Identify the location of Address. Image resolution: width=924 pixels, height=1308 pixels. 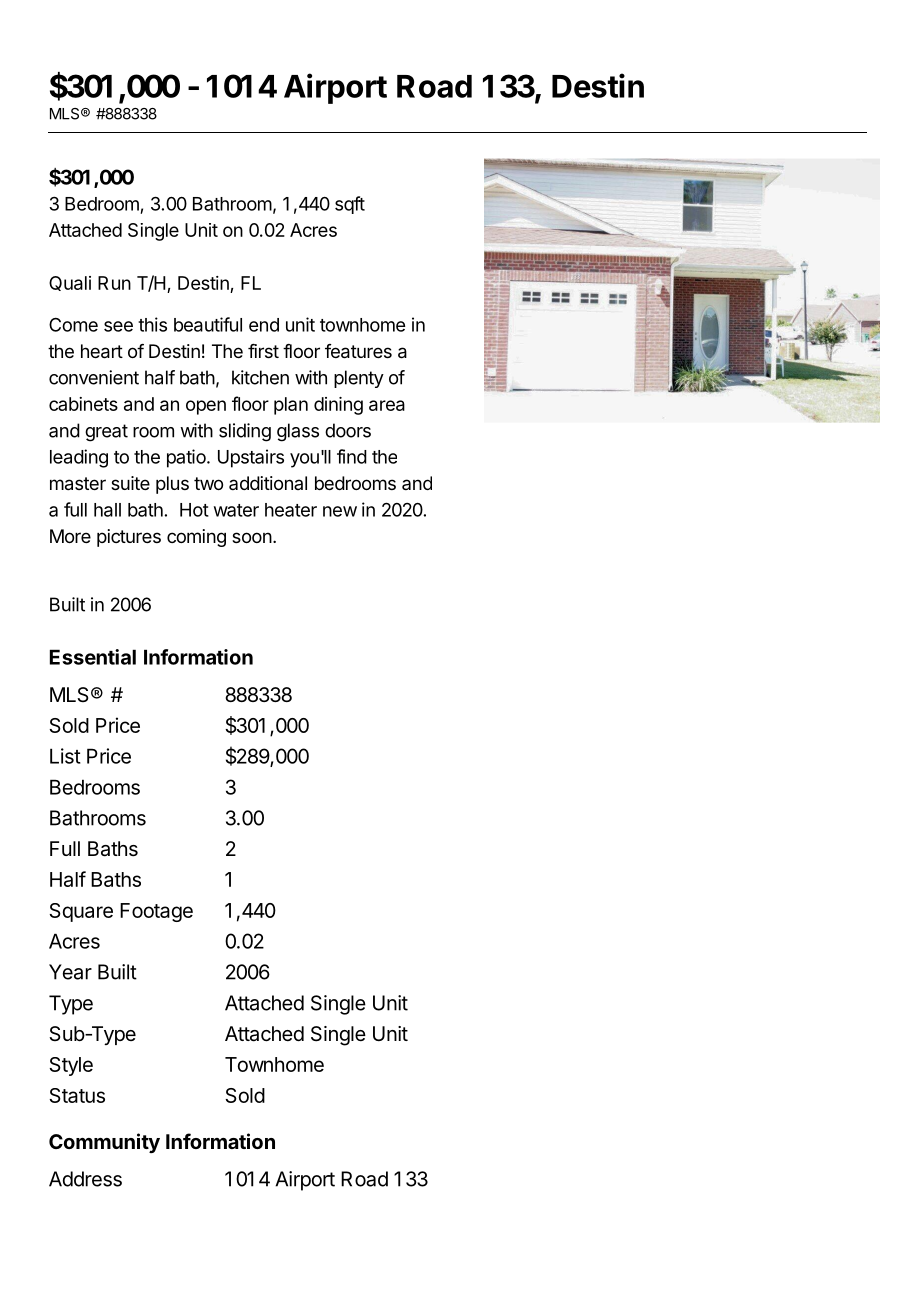
(85, 1179).
